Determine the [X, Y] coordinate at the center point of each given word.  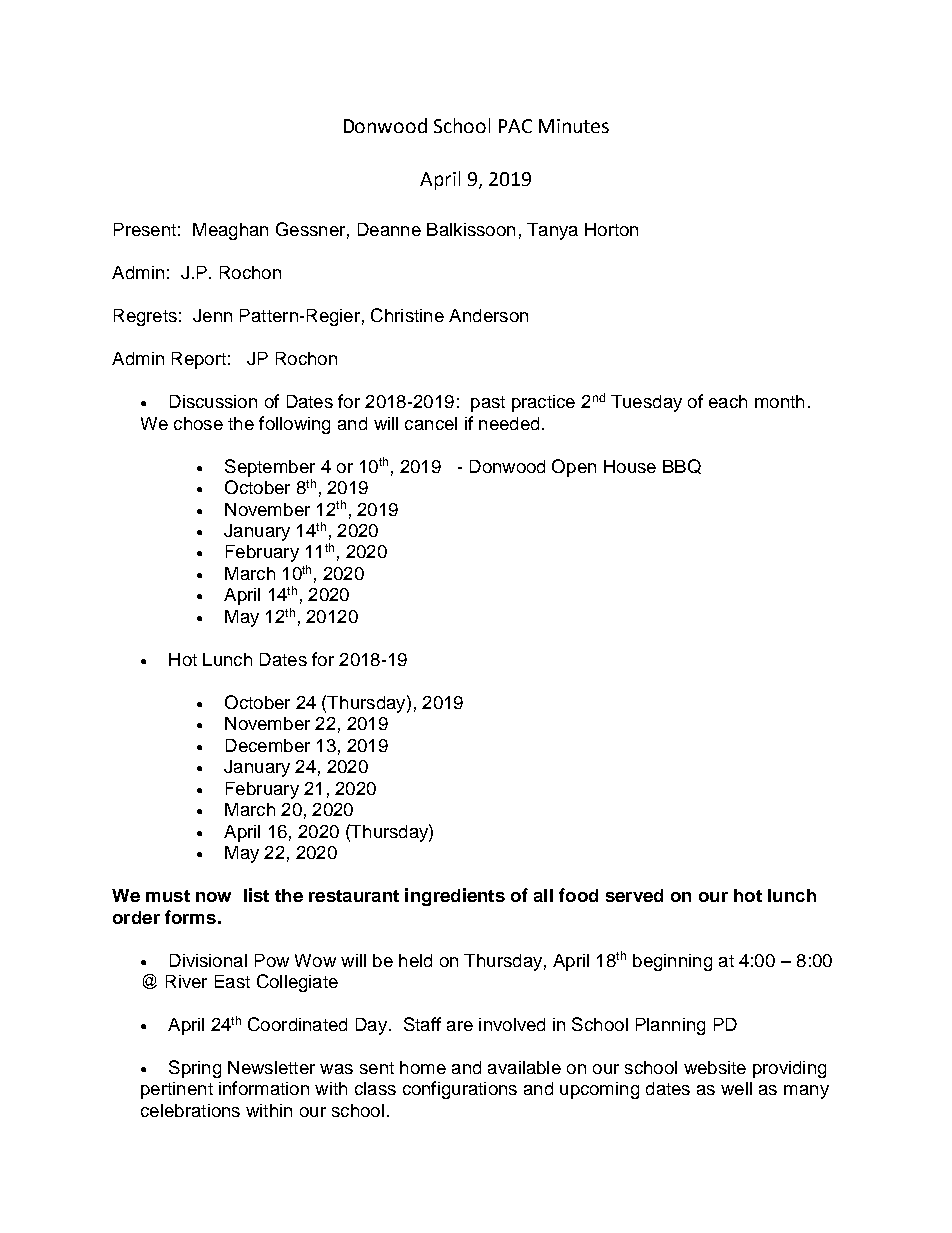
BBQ [682, 466]
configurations [460, 1090]
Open [574, 468]
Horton [611, 229]
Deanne [389, 229]
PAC [515, 126]
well [736, 1088]
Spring [195, 1069]
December [268, 745]
